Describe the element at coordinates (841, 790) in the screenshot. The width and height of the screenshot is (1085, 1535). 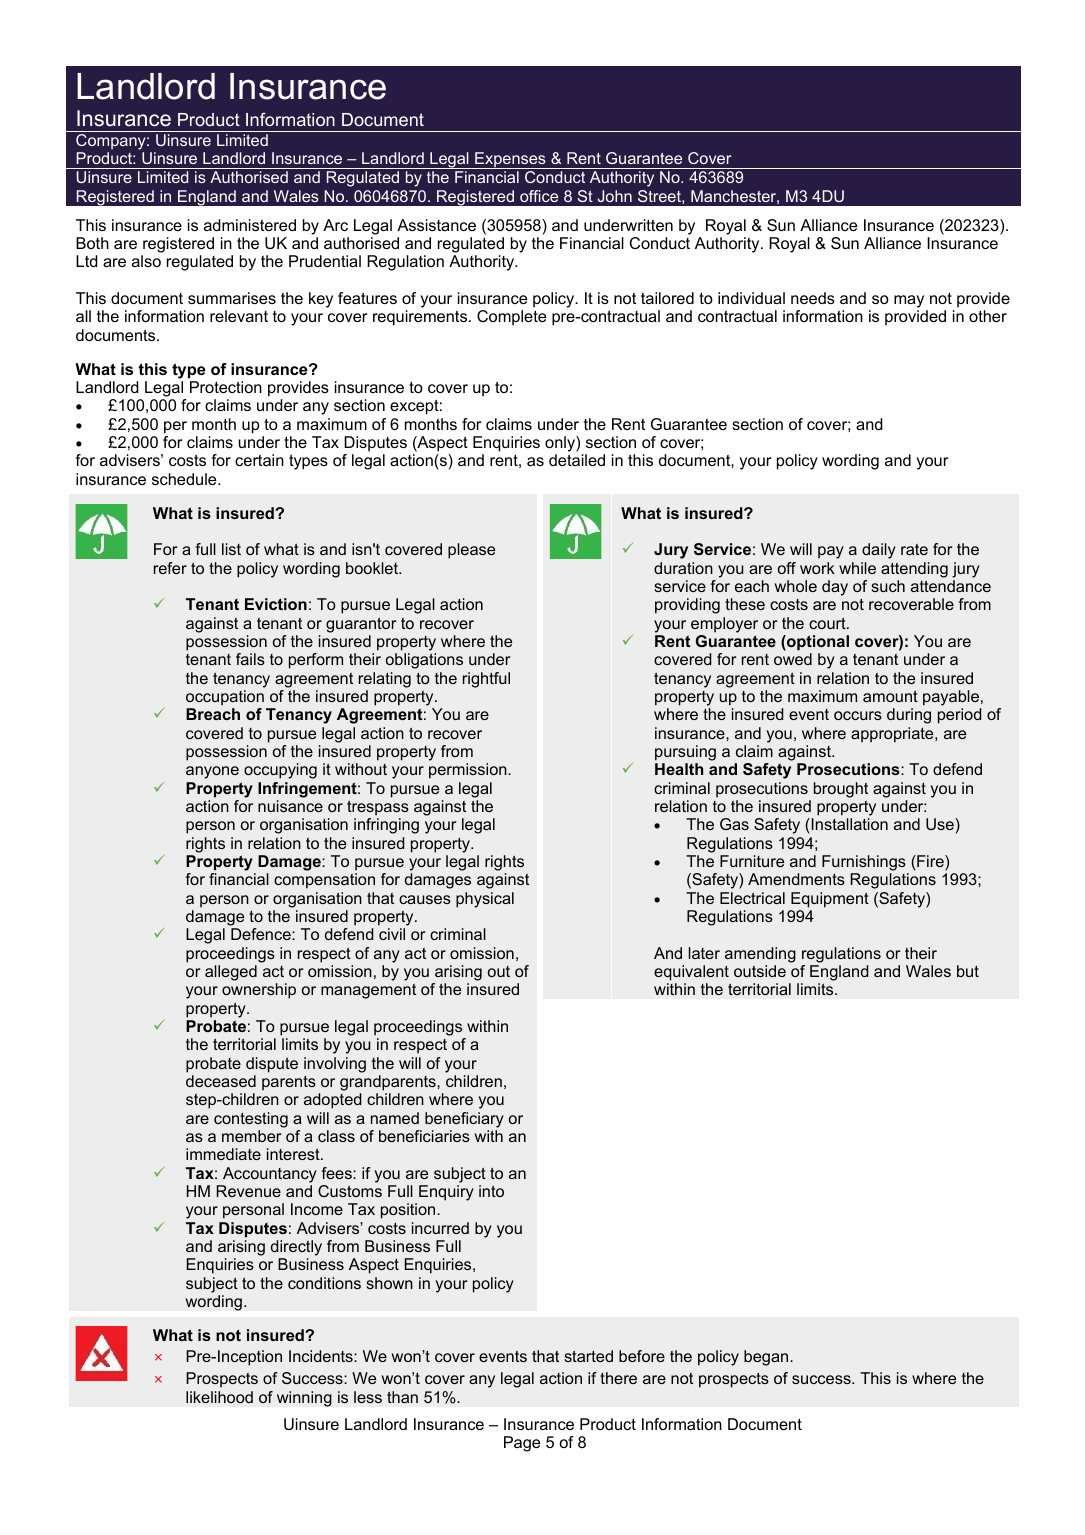
I see `brought` at that location.
